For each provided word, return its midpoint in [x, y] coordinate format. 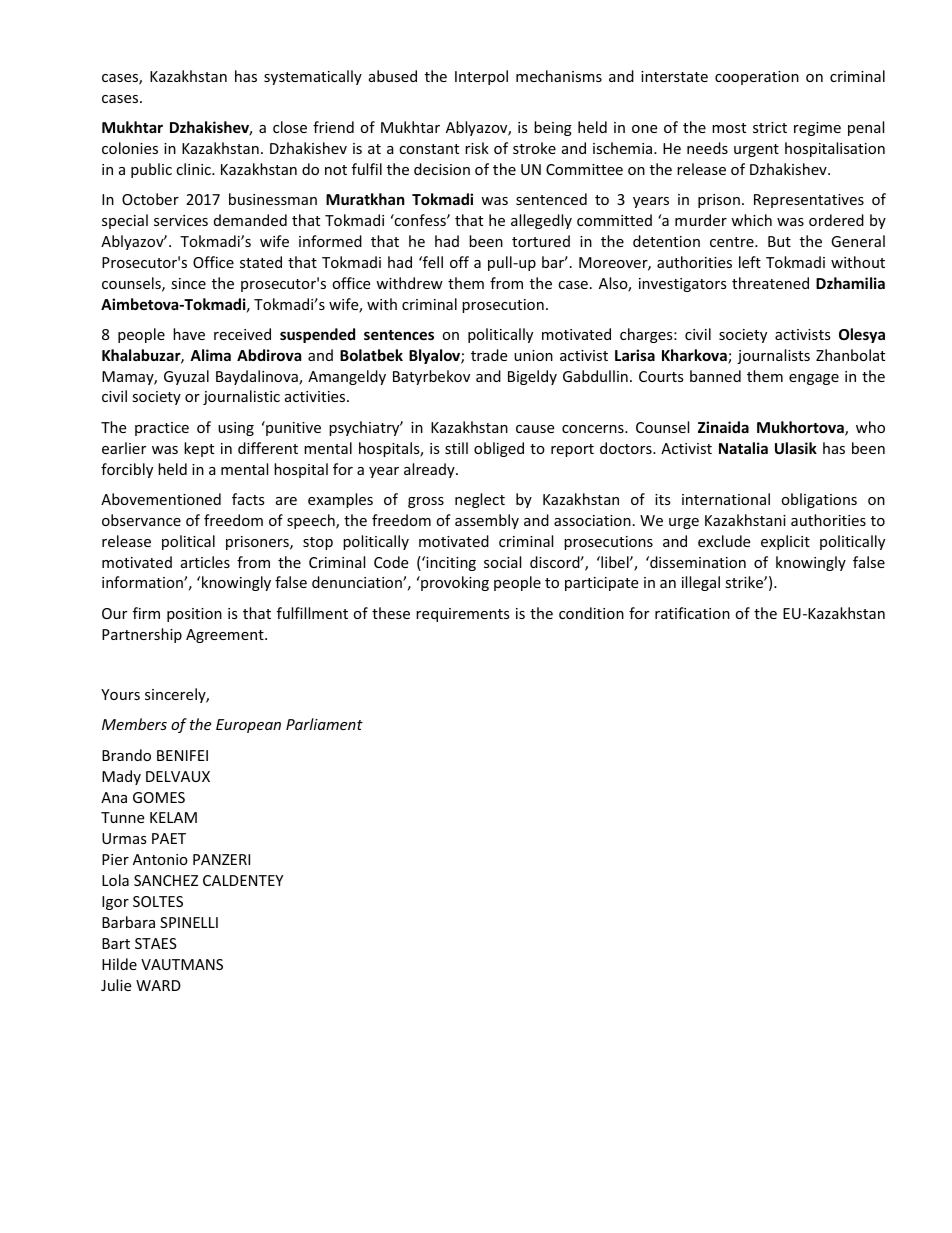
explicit [785, 542]
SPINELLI [189, 922]
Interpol [481, 77]
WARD [158, 985]
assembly [487, 521]
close [290, 127]
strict [770, 127]
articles [205, 562]
